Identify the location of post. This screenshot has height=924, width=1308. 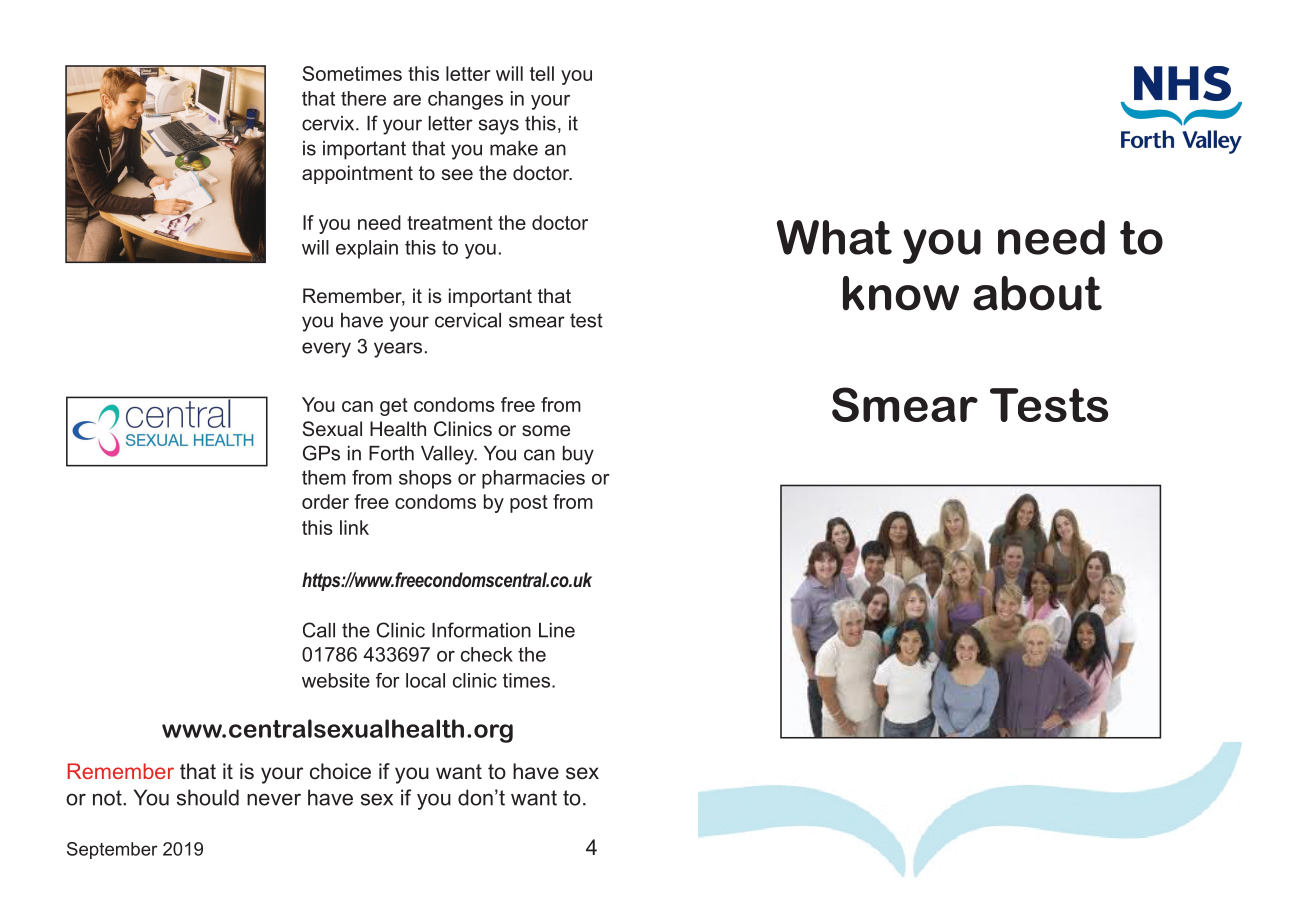
(529, 504).
